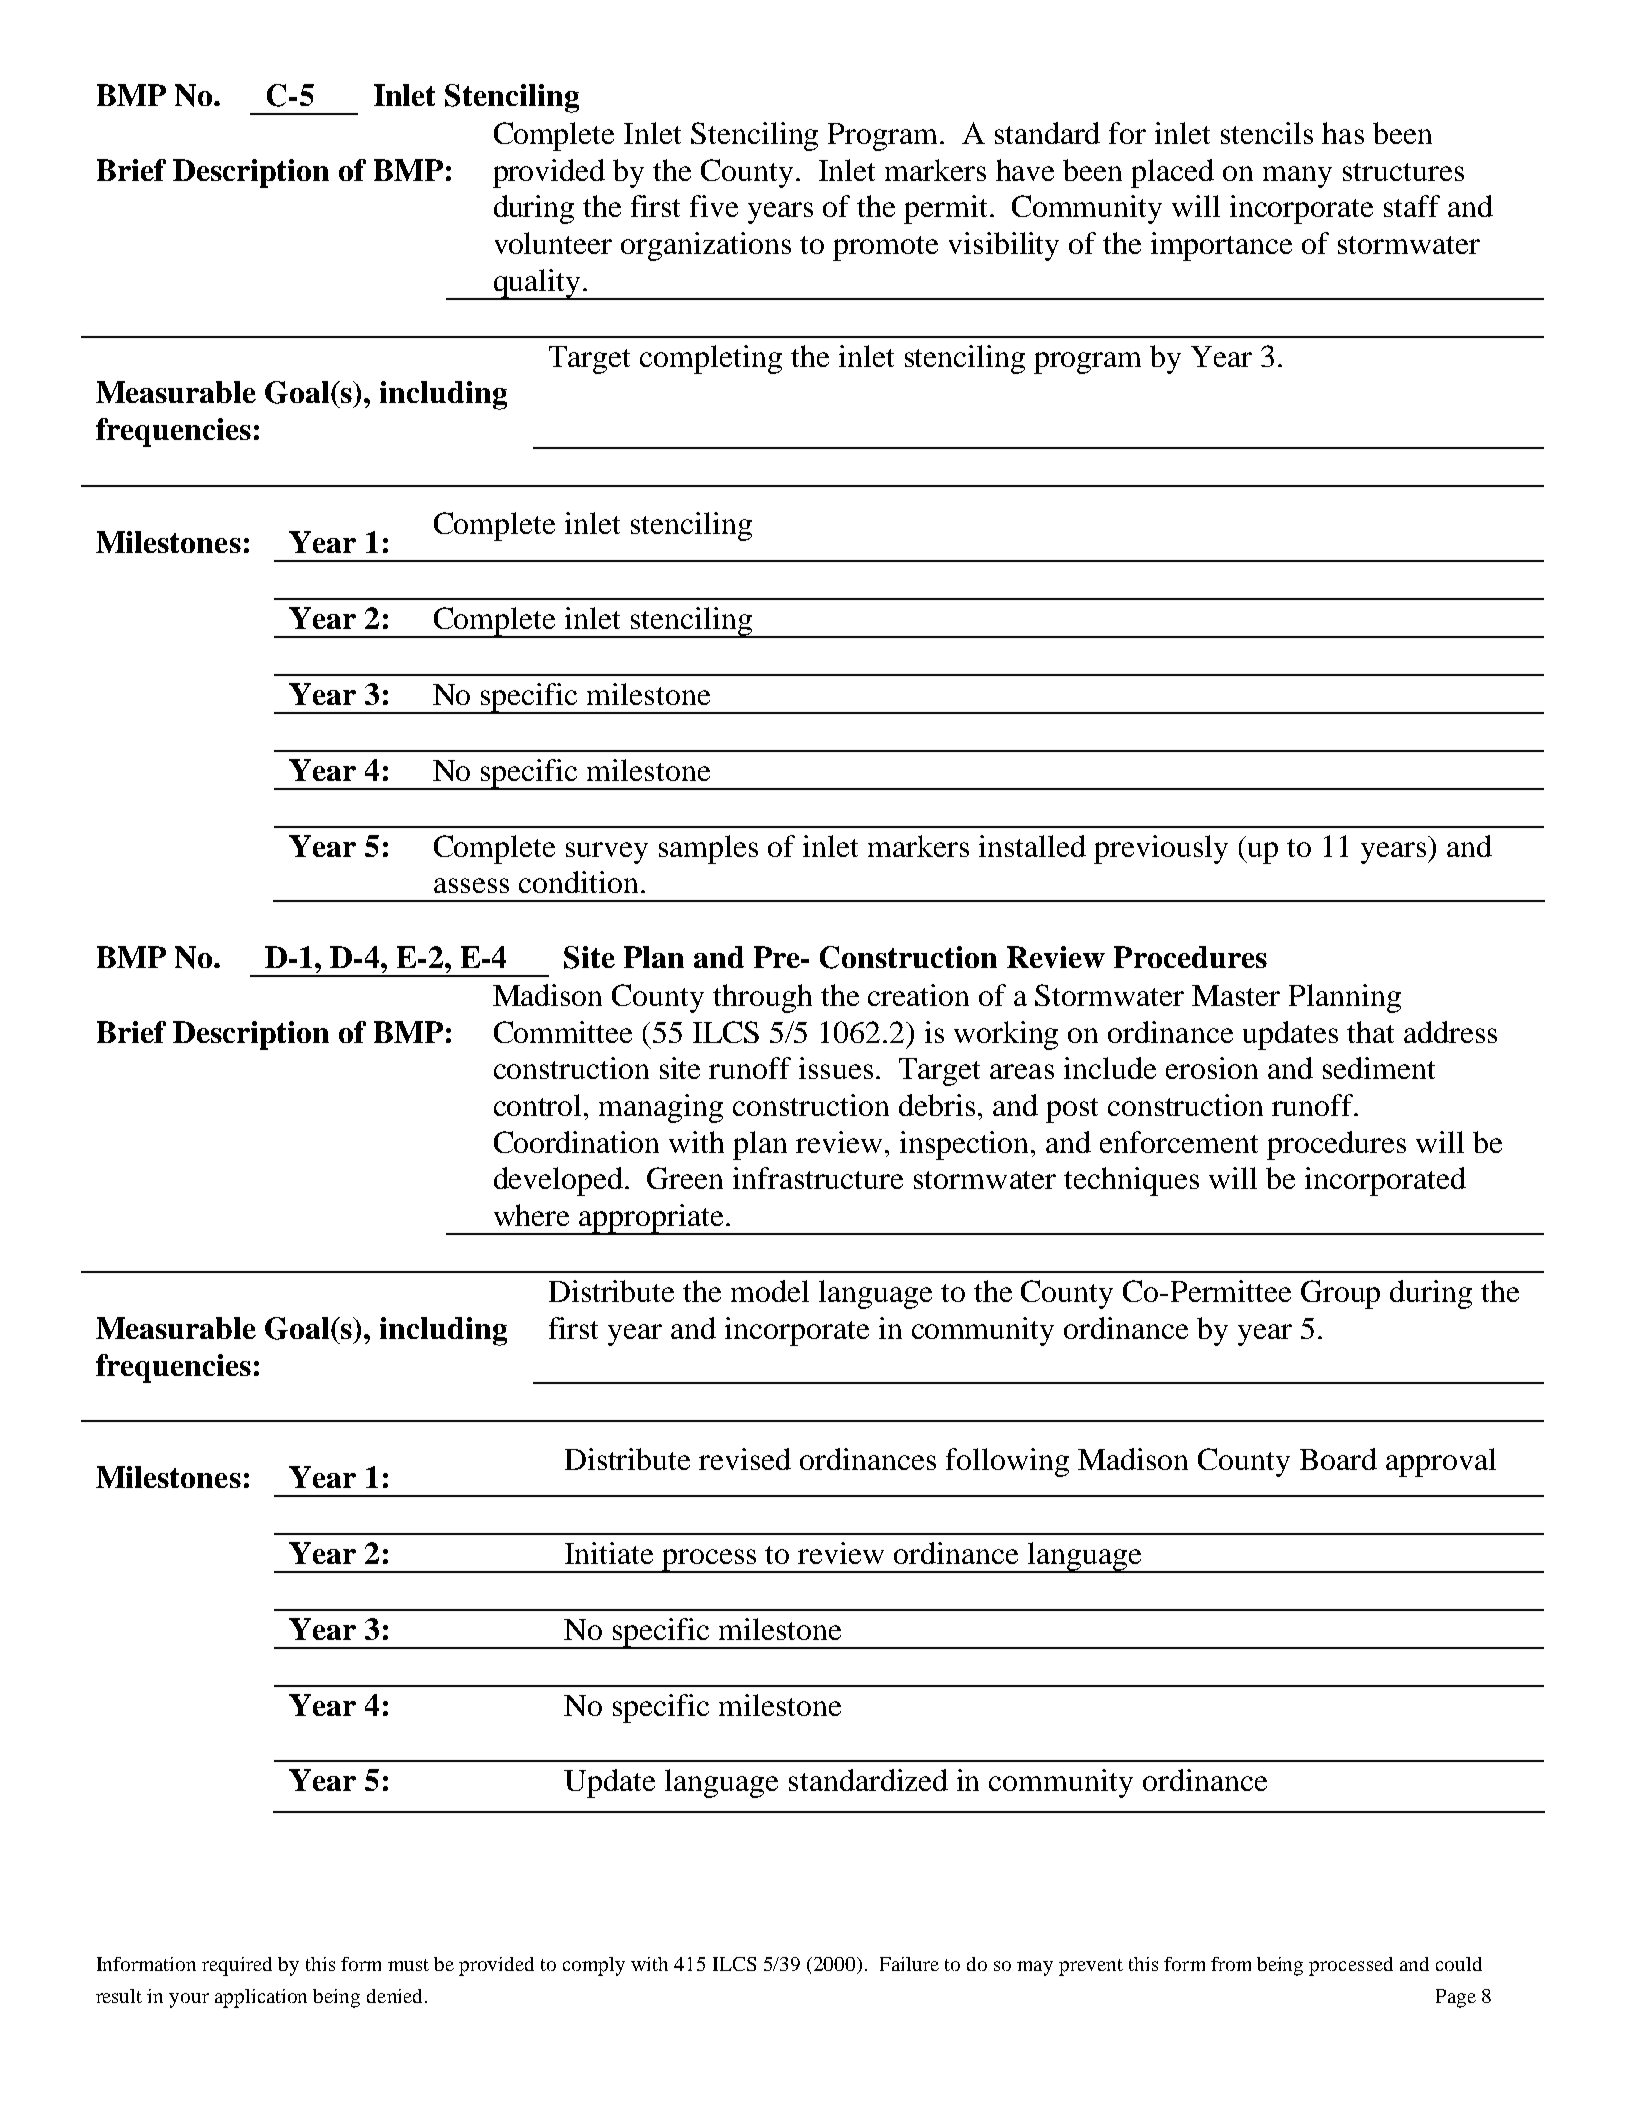  What do you see at coordinates (1297, 177) in the screenshot?
I see `many` at bounding box center [1297, 177].
